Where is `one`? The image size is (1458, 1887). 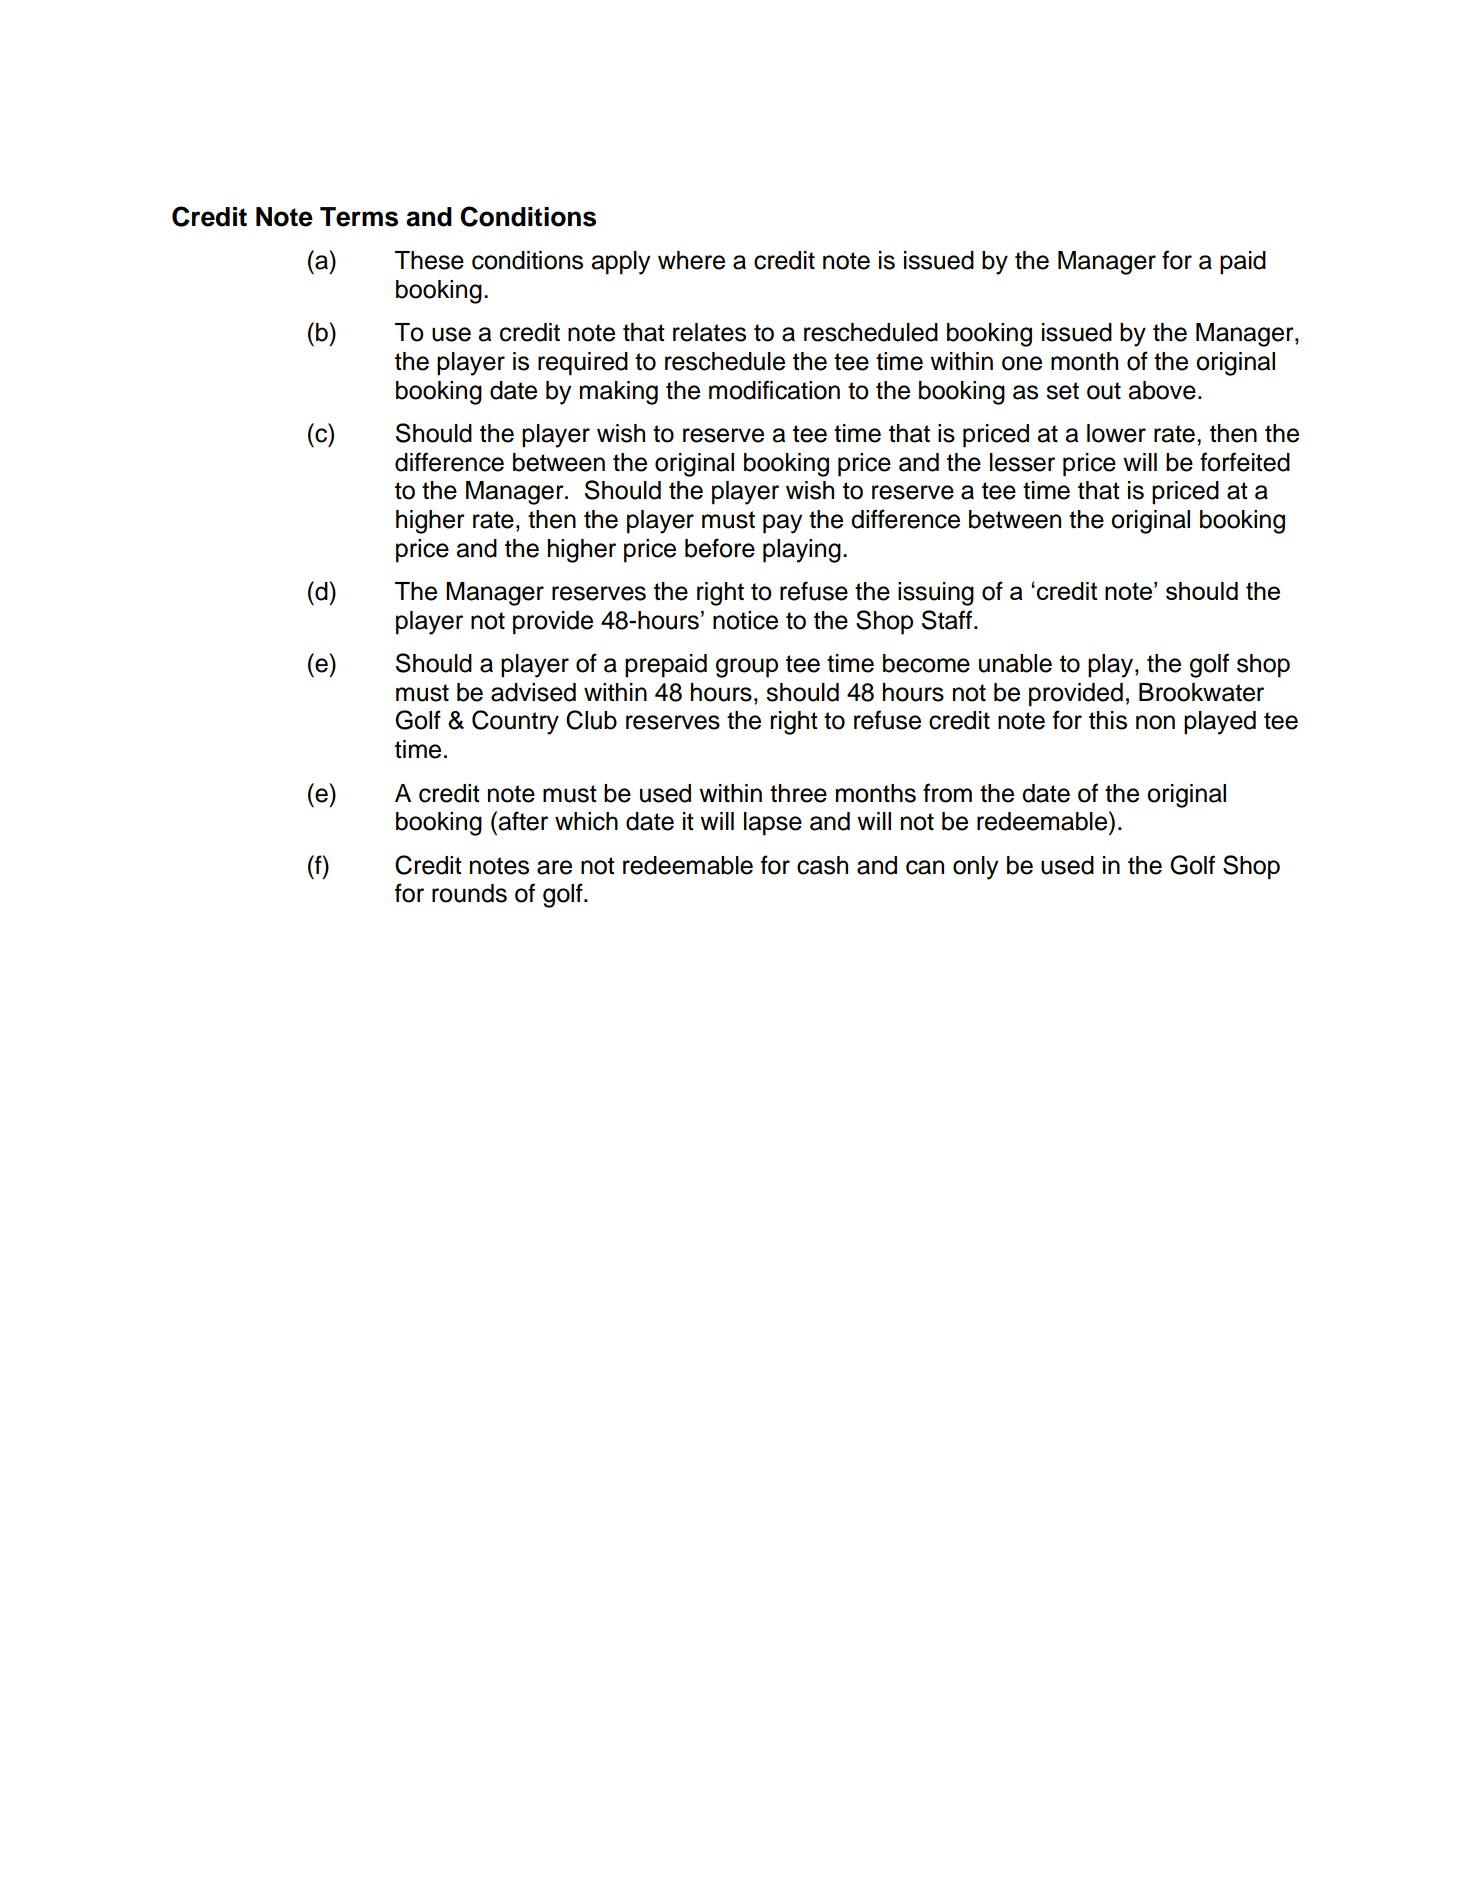
one is located at coordinates (1022, 363).
